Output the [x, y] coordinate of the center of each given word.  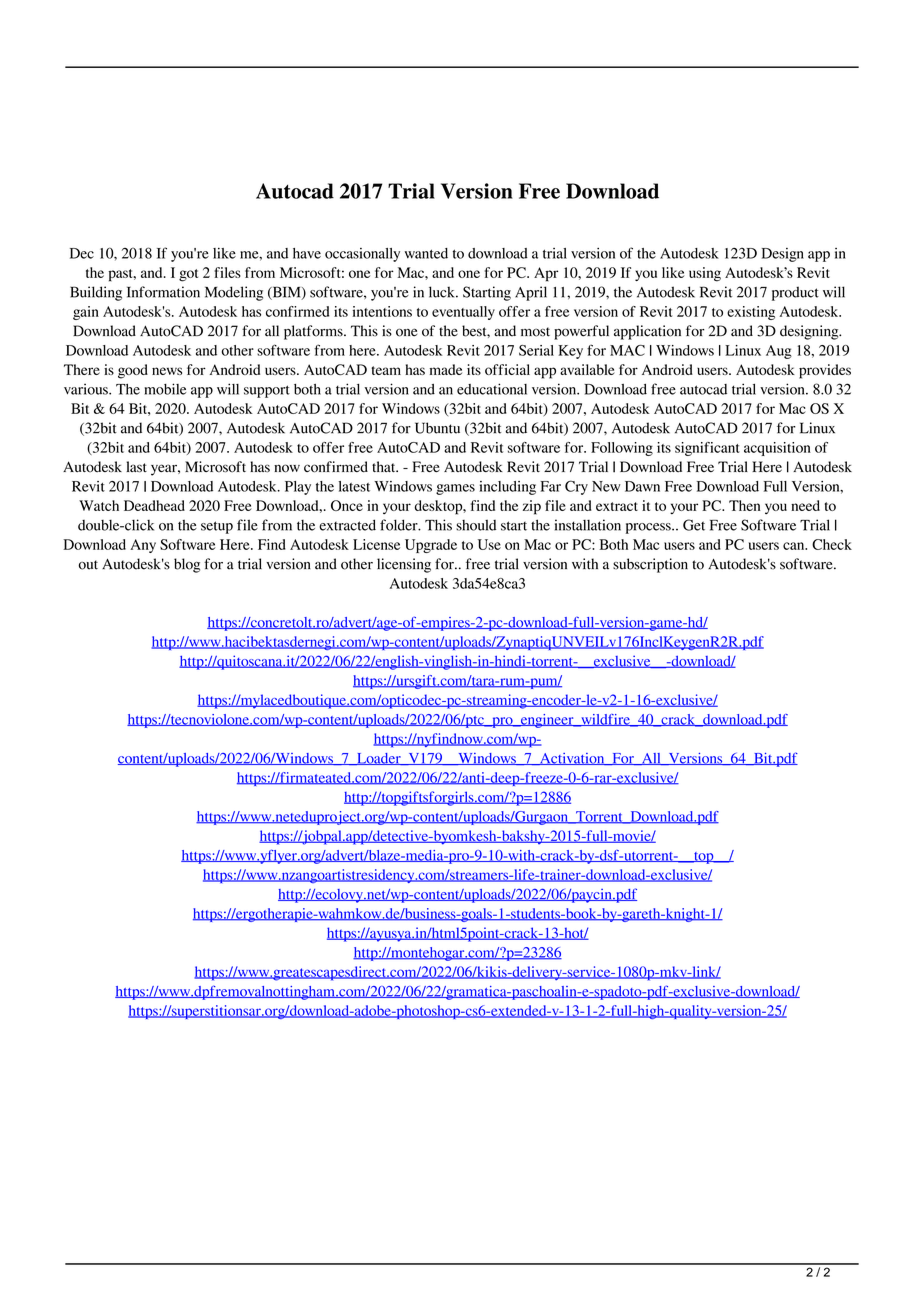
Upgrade [431, 546]
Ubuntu [437, 428]
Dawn [642, 486]
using [705, 274]
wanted [426, 253]
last [136, 467]
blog [187, 565]
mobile [165, 389]
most [535, 332]
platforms [314, 332]
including [507, 488]
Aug [779, 352]
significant [707, 449]
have [307, 253]
